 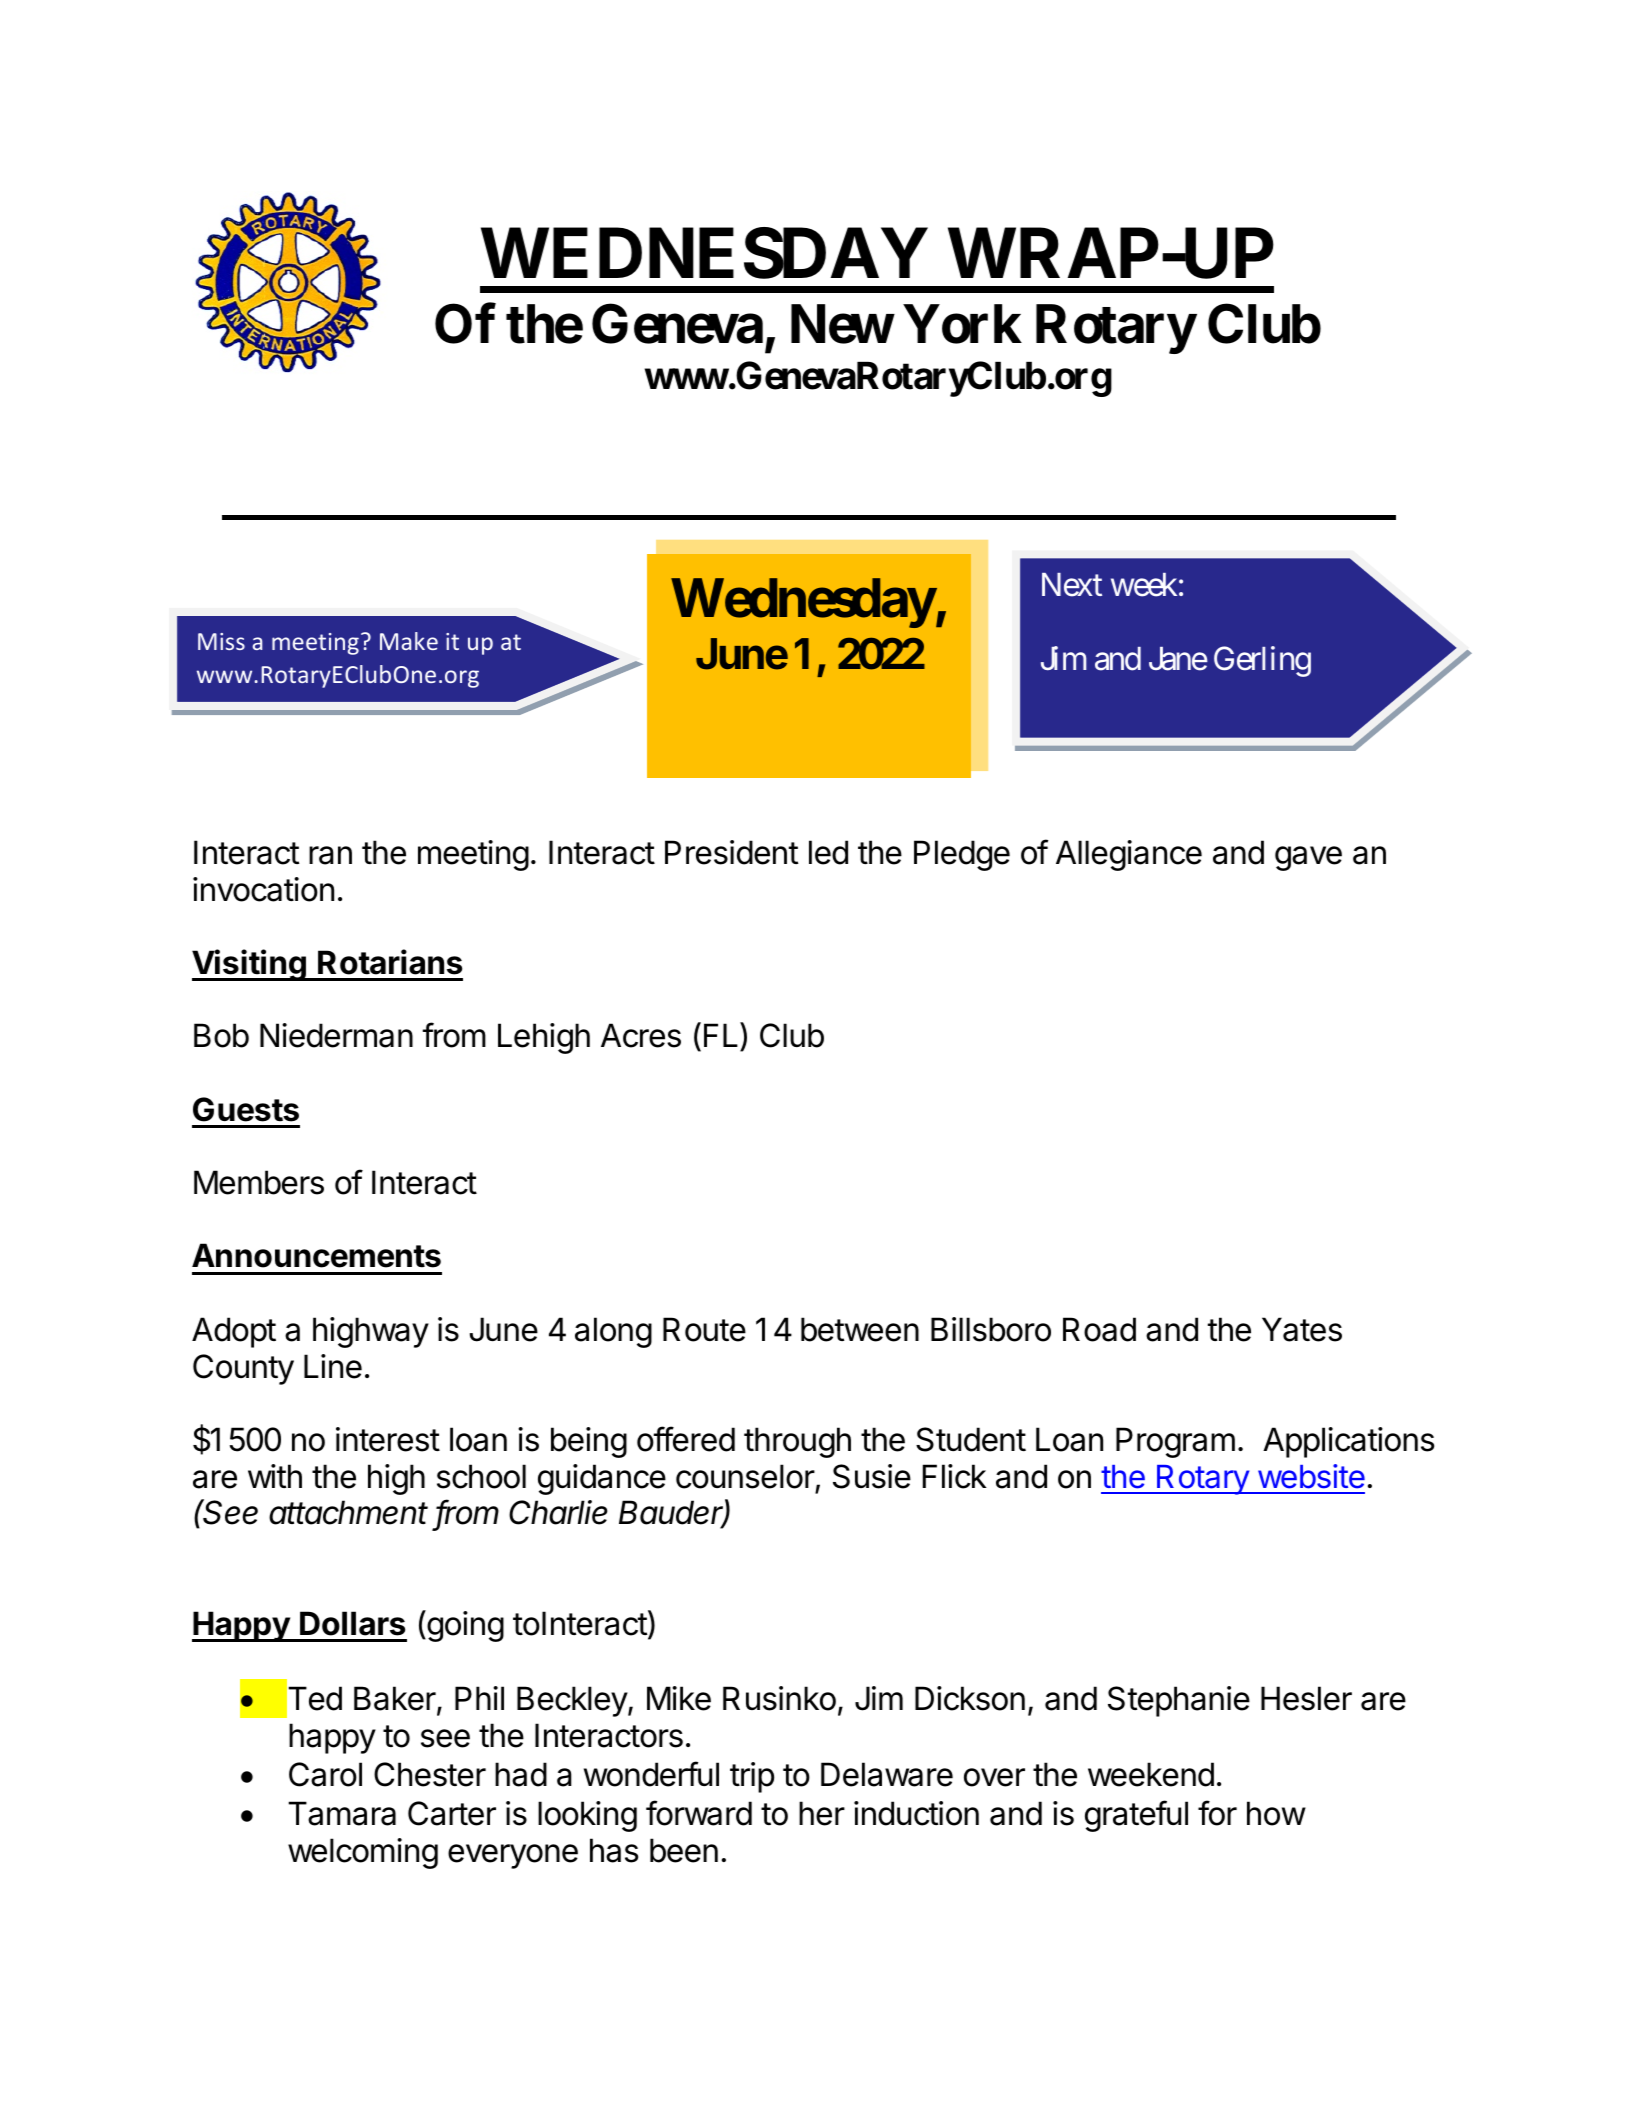 I want to click on Make, so click(x=409, y=641).
